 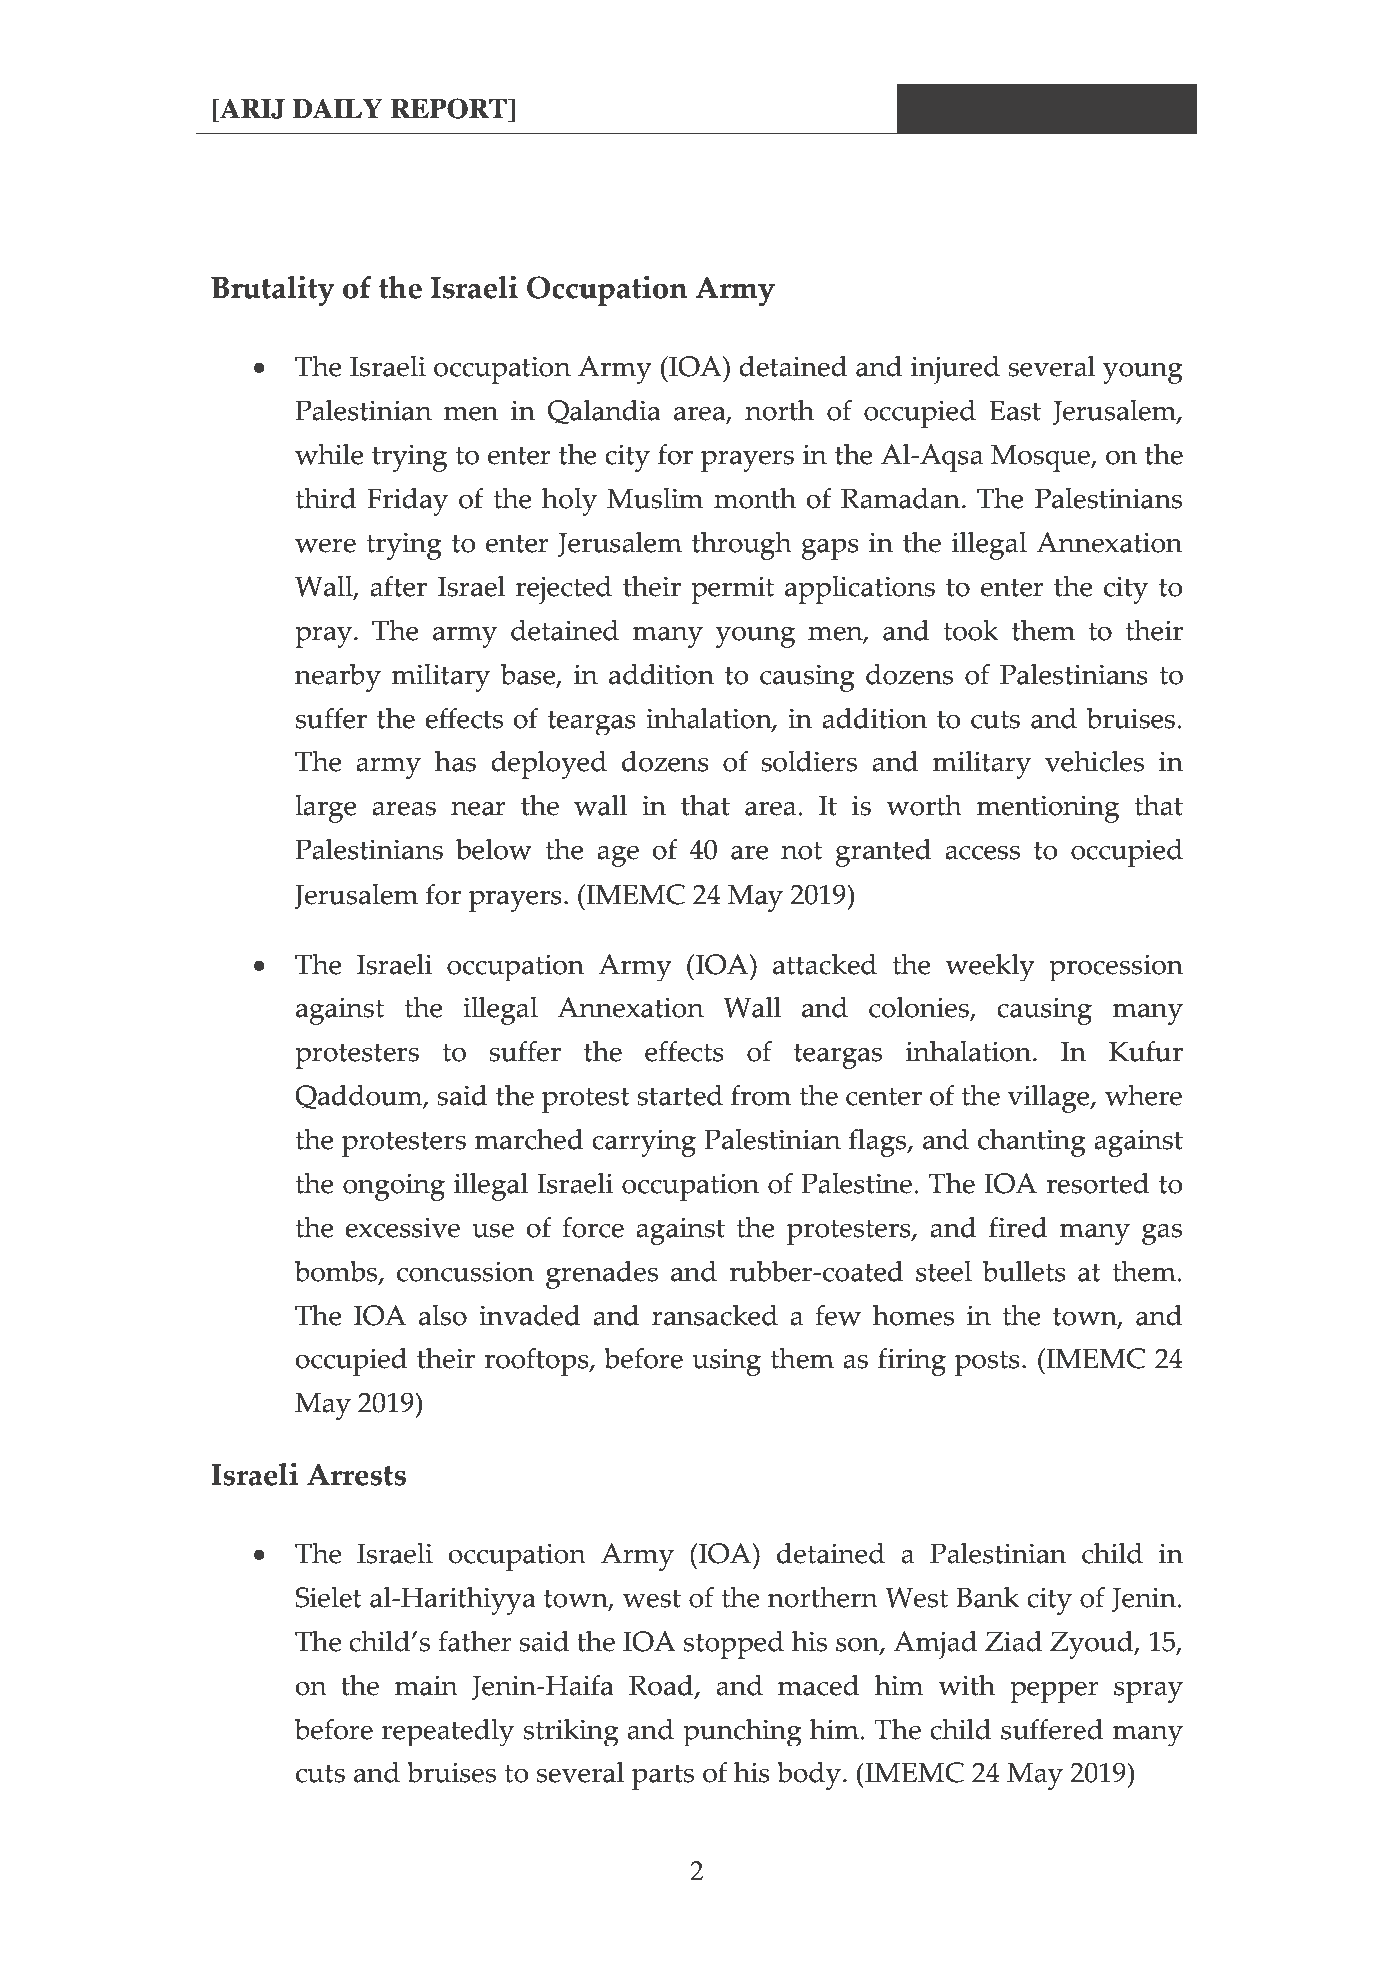 I want to click on posts, so click(x=987, y=1363).
